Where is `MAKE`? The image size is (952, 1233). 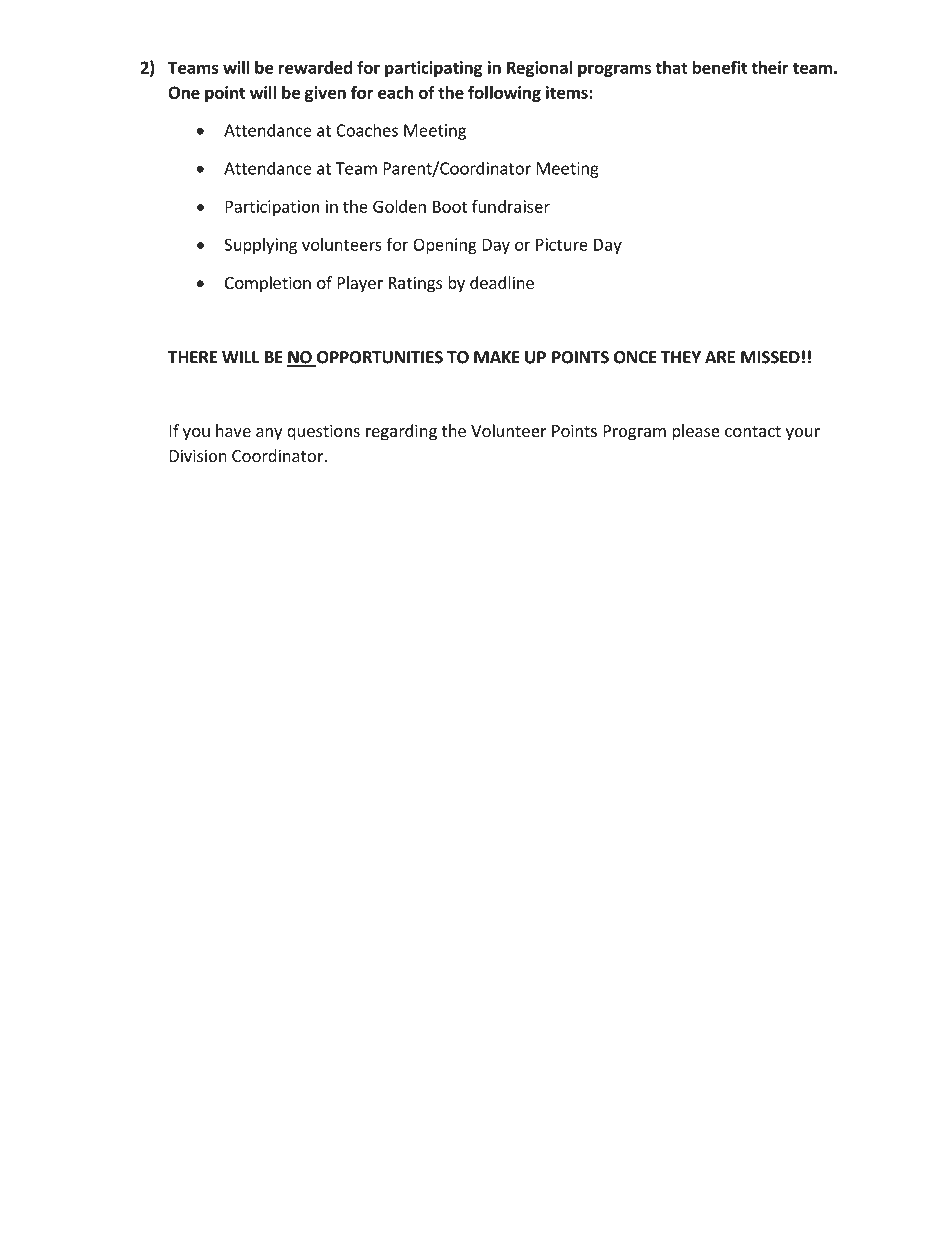
MAKE is located at coordinates (497, 357).
